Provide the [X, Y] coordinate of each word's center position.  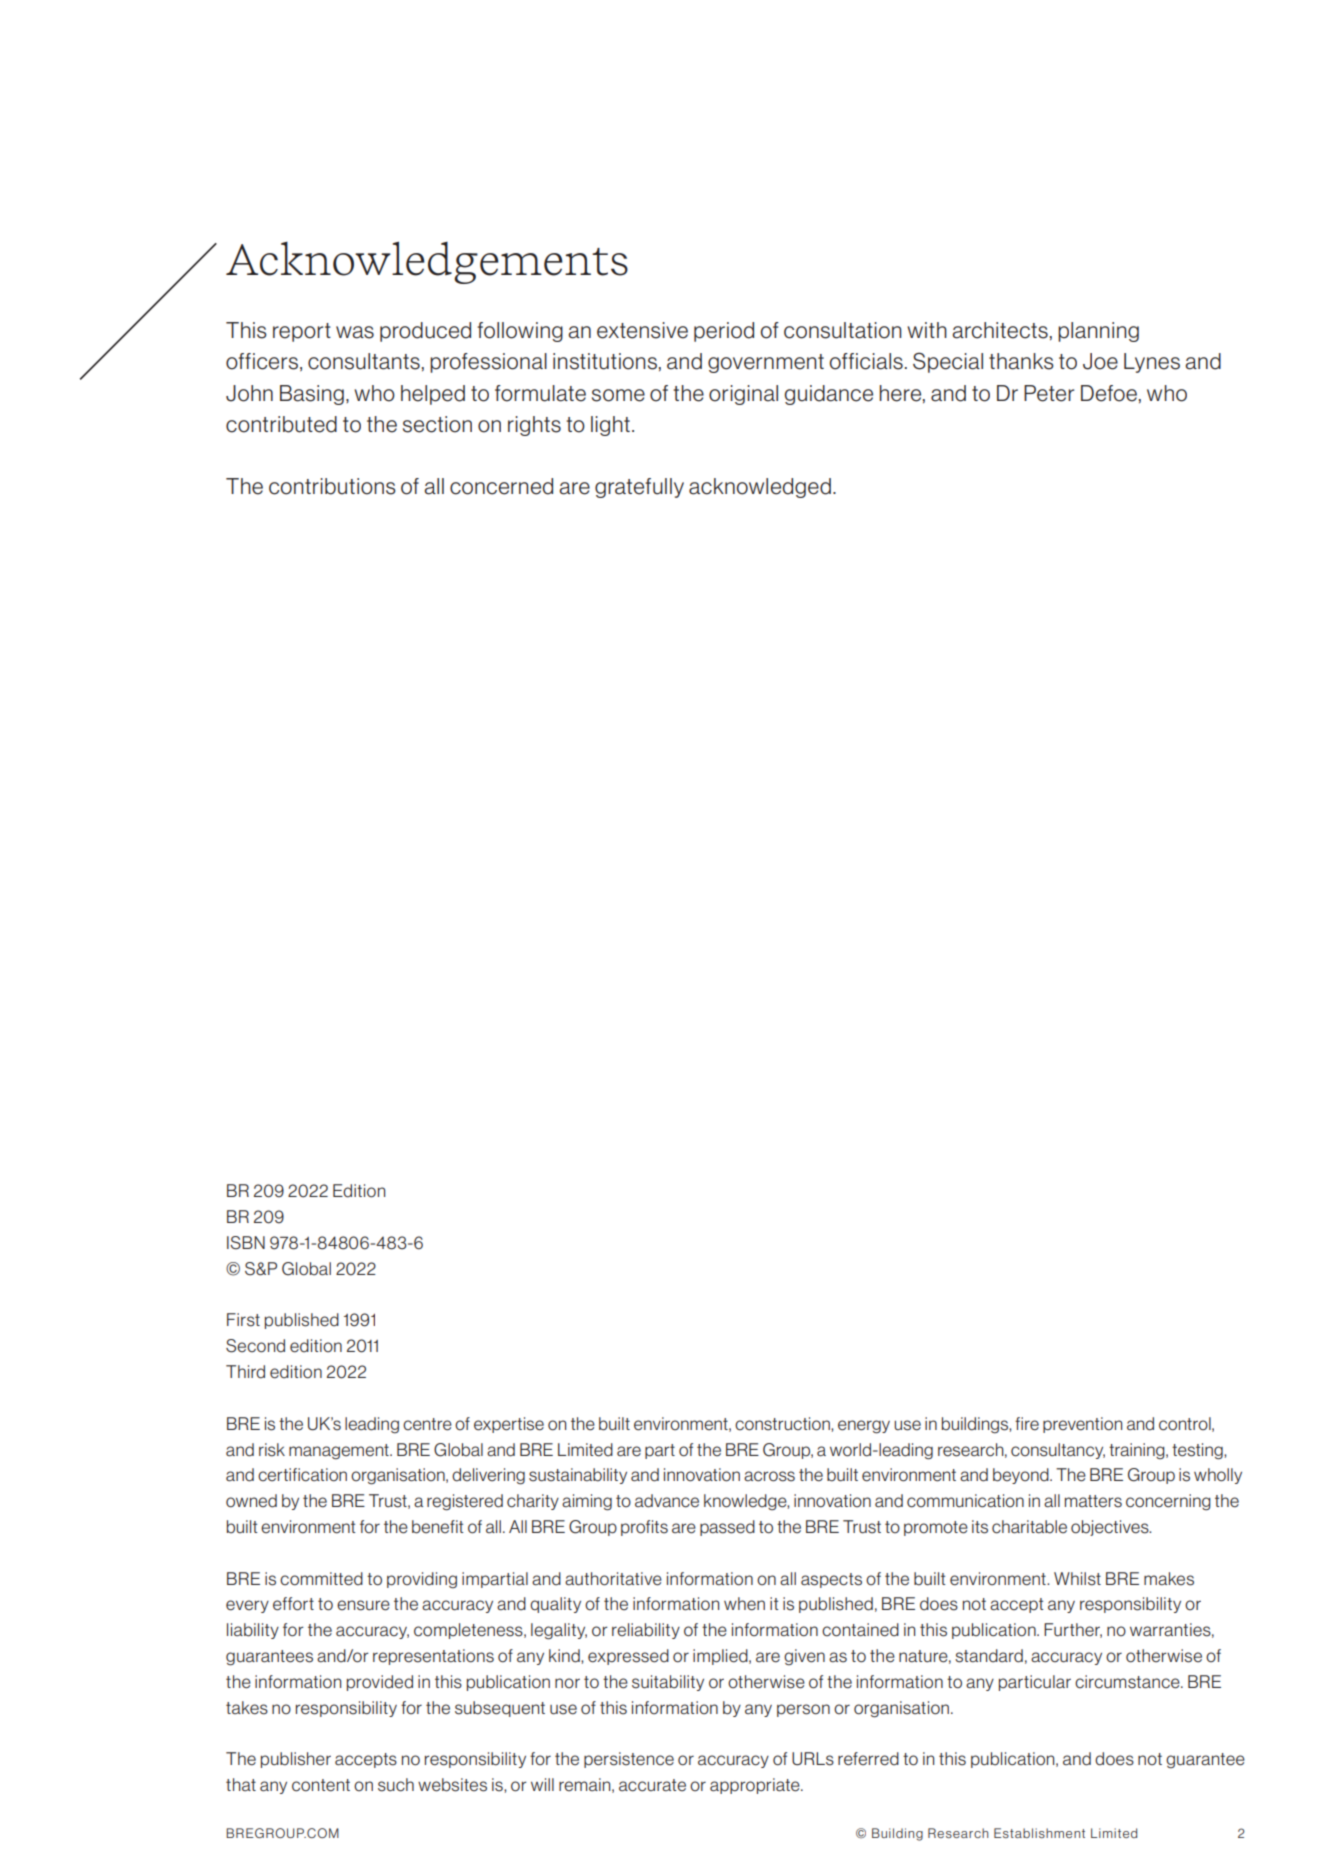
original [743, 395]
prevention [1082, 1425]
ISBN [246, 1243]
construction [783, 1424]
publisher [296, 1760]
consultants [364, 361]
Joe [1100, 361]
